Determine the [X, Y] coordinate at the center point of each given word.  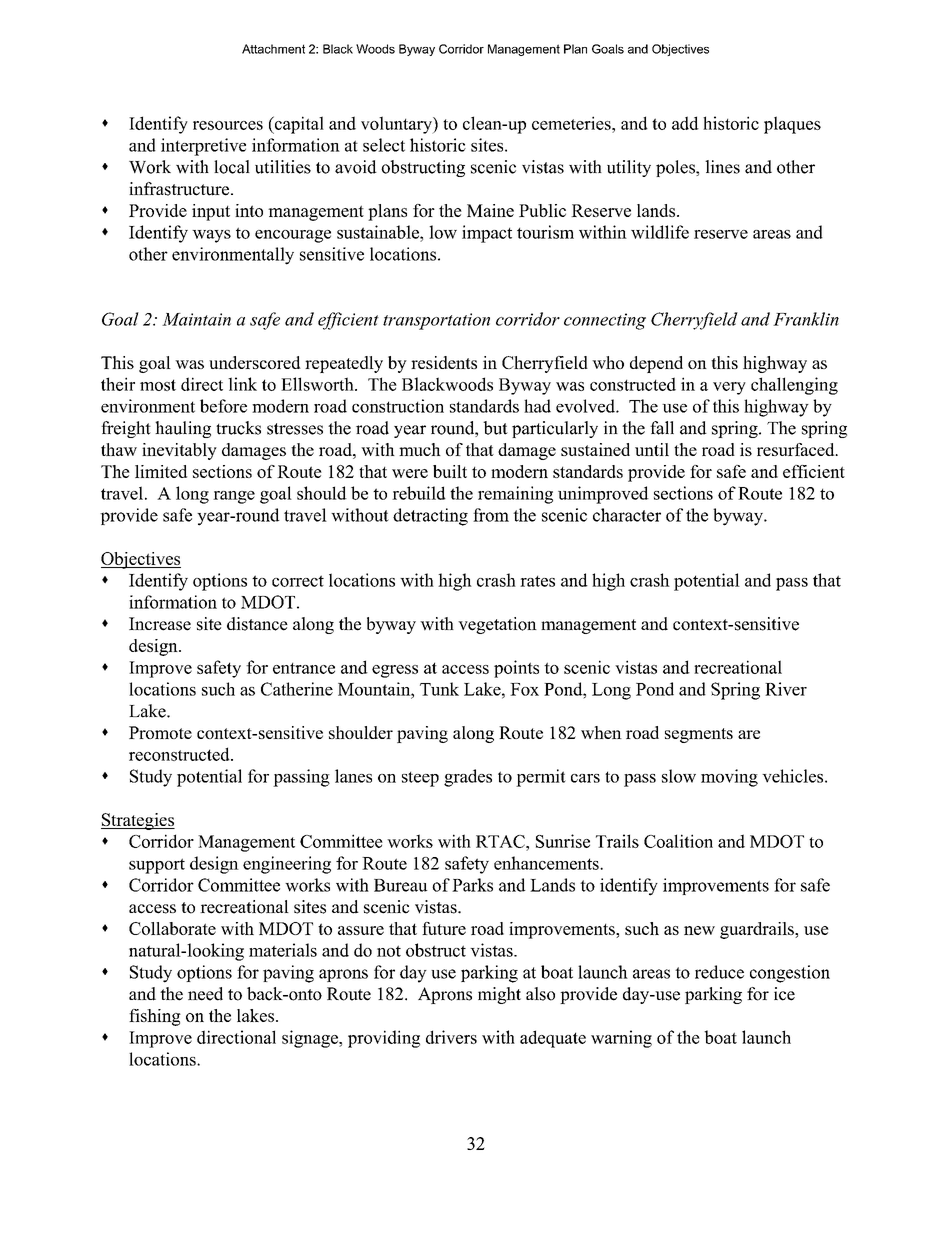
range [234, 497]
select [384, 145]
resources [228, 125]
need [205, 994]
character [627, 515]
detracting [430, 517]
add [685, 123]
